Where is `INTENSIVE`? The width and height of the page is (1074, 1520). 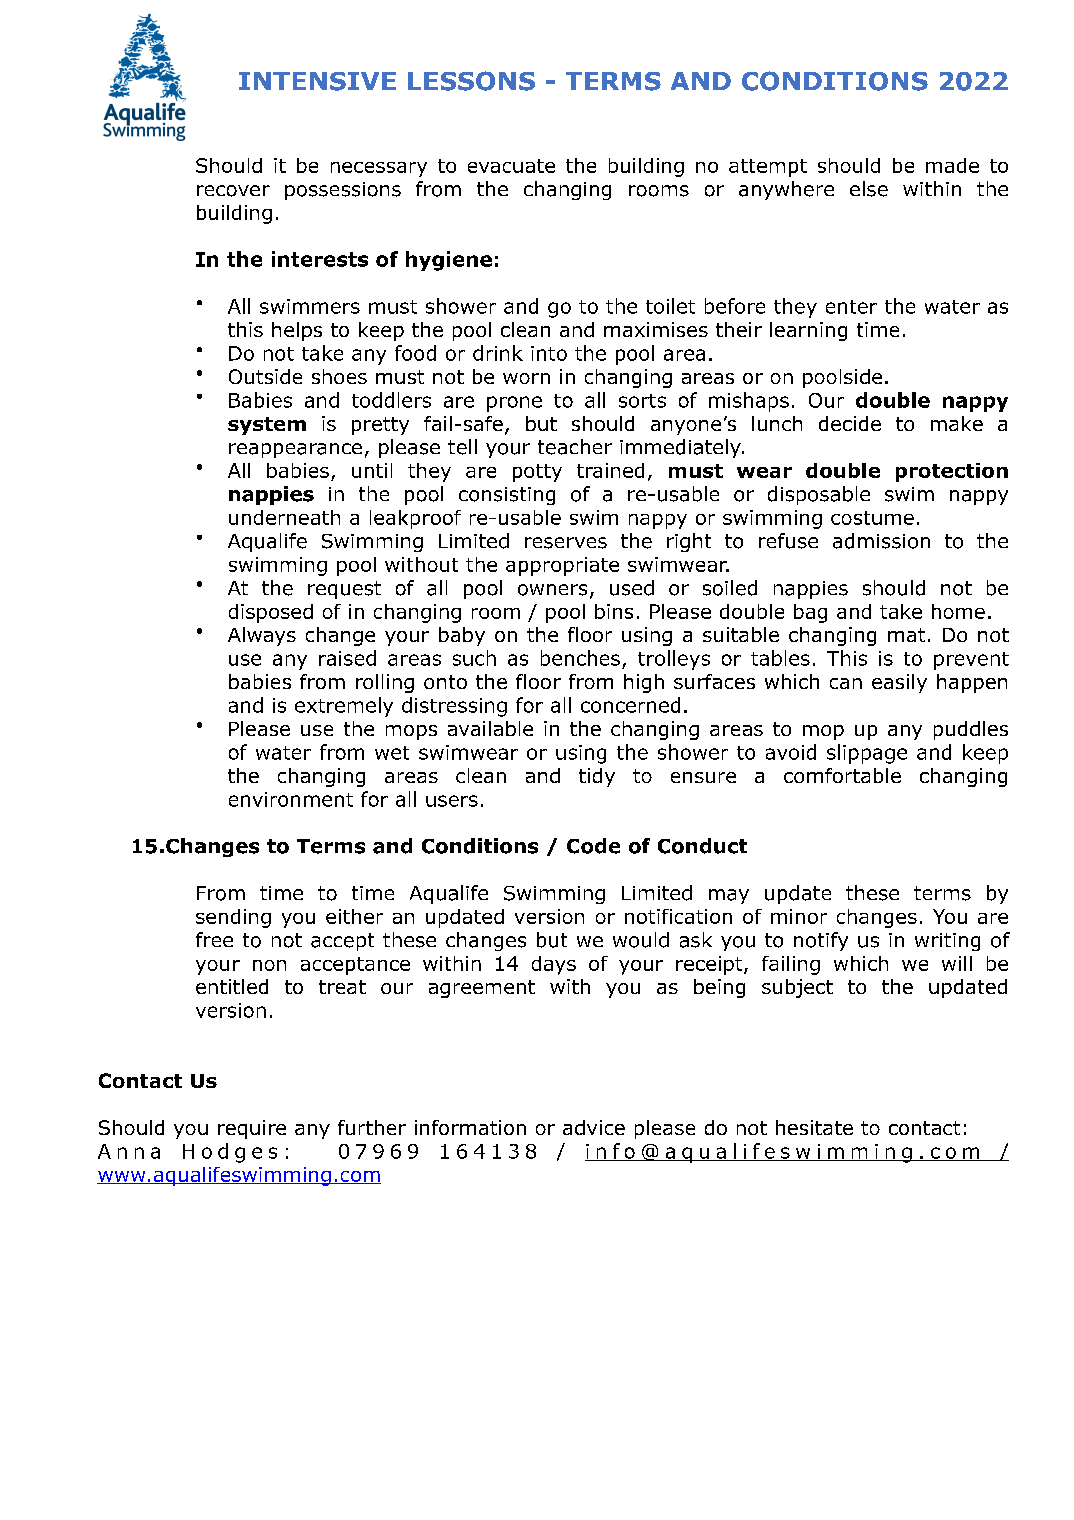 INTENSIVE is located at coordinates (317, 81).
